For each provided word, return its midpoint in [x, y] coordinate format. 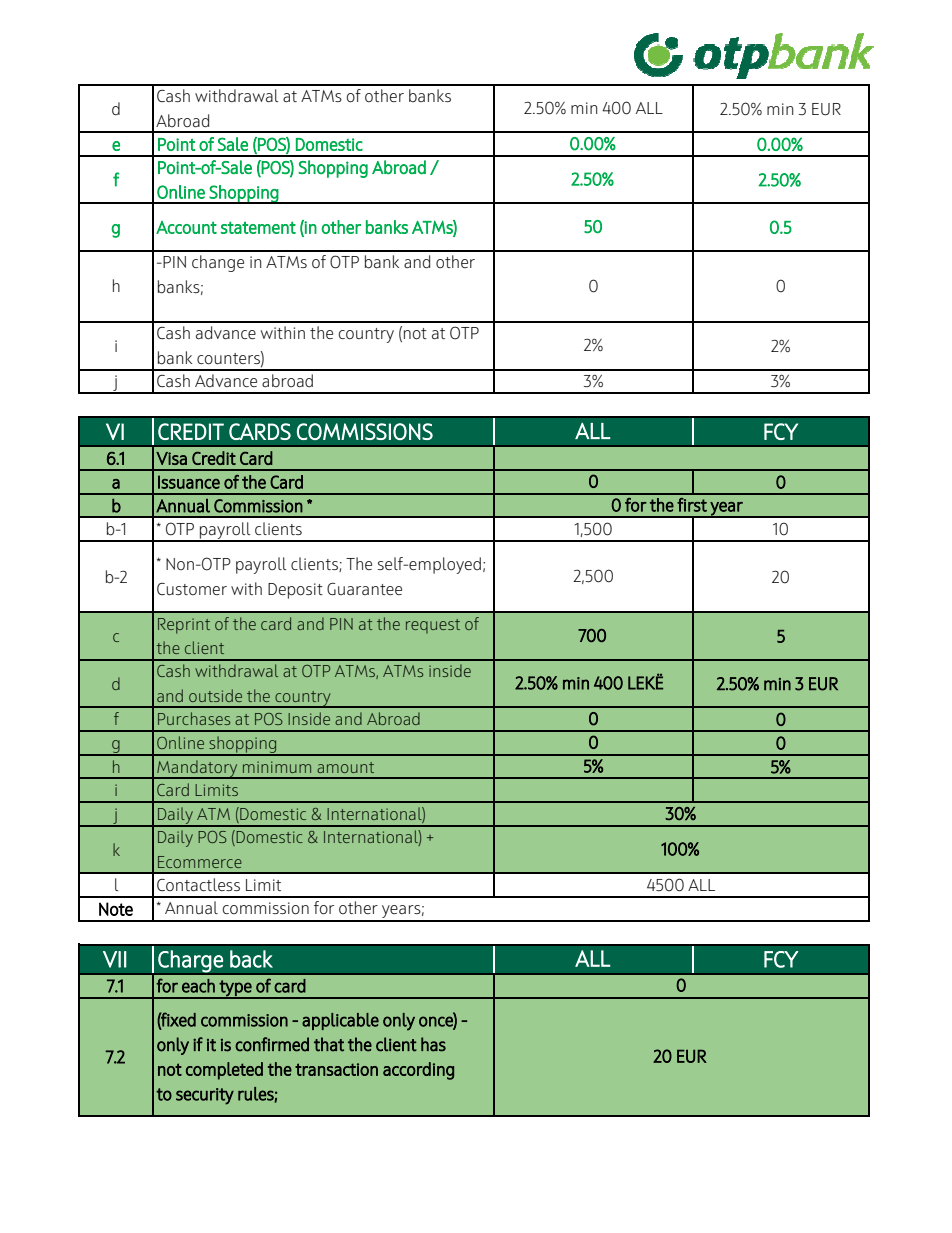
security [205, 1096]
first [692, 505]
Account [186, 227]
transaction [336, 1069]
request [433, 626]
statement [258, 227]
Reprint [184, 626]
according [418, 1071]
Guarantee [364, 589]
